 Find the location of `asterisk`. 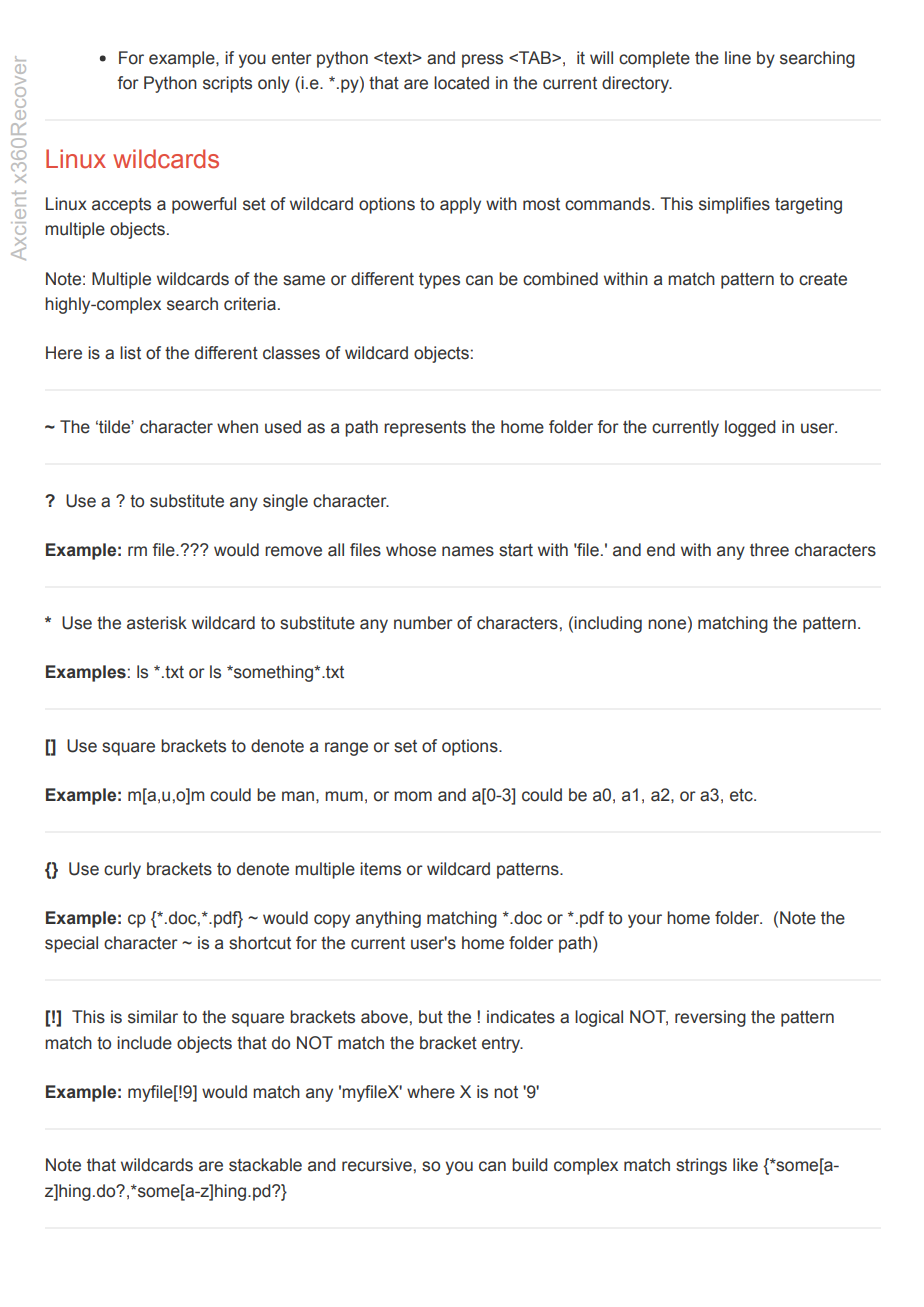

asterisk is located at coordinates (157, 623).
